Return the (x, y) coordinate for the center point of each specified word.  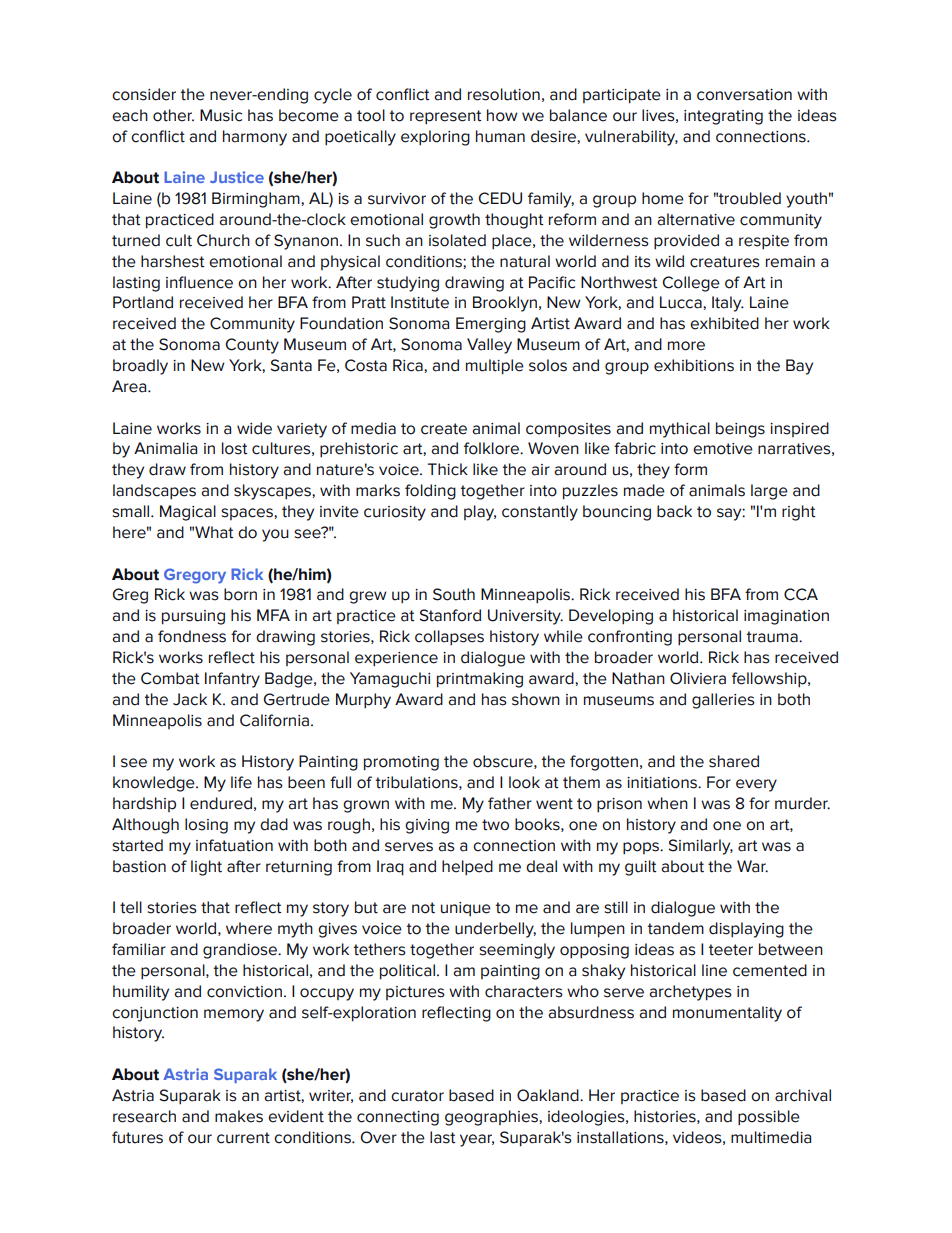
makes (239, 1116)
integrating (723, 117)
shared (734, 761)
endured (221, 803)
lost (235, 448)
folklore (493, 448)
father (510, 803)
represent (446, 117)
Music (221, 115)
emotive (723, 449)
